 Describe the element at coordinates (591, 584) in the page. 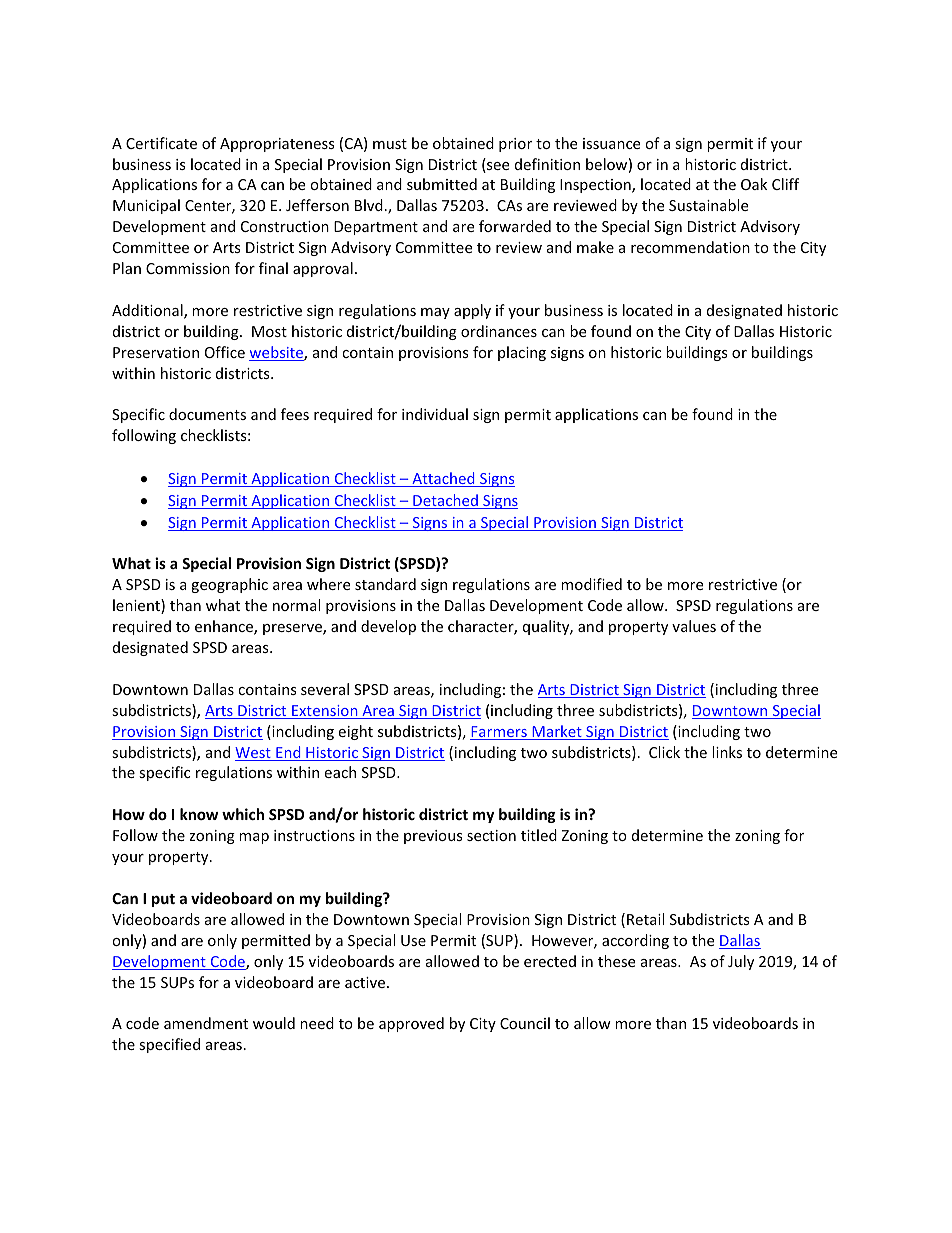

I see `modified` at that location.
